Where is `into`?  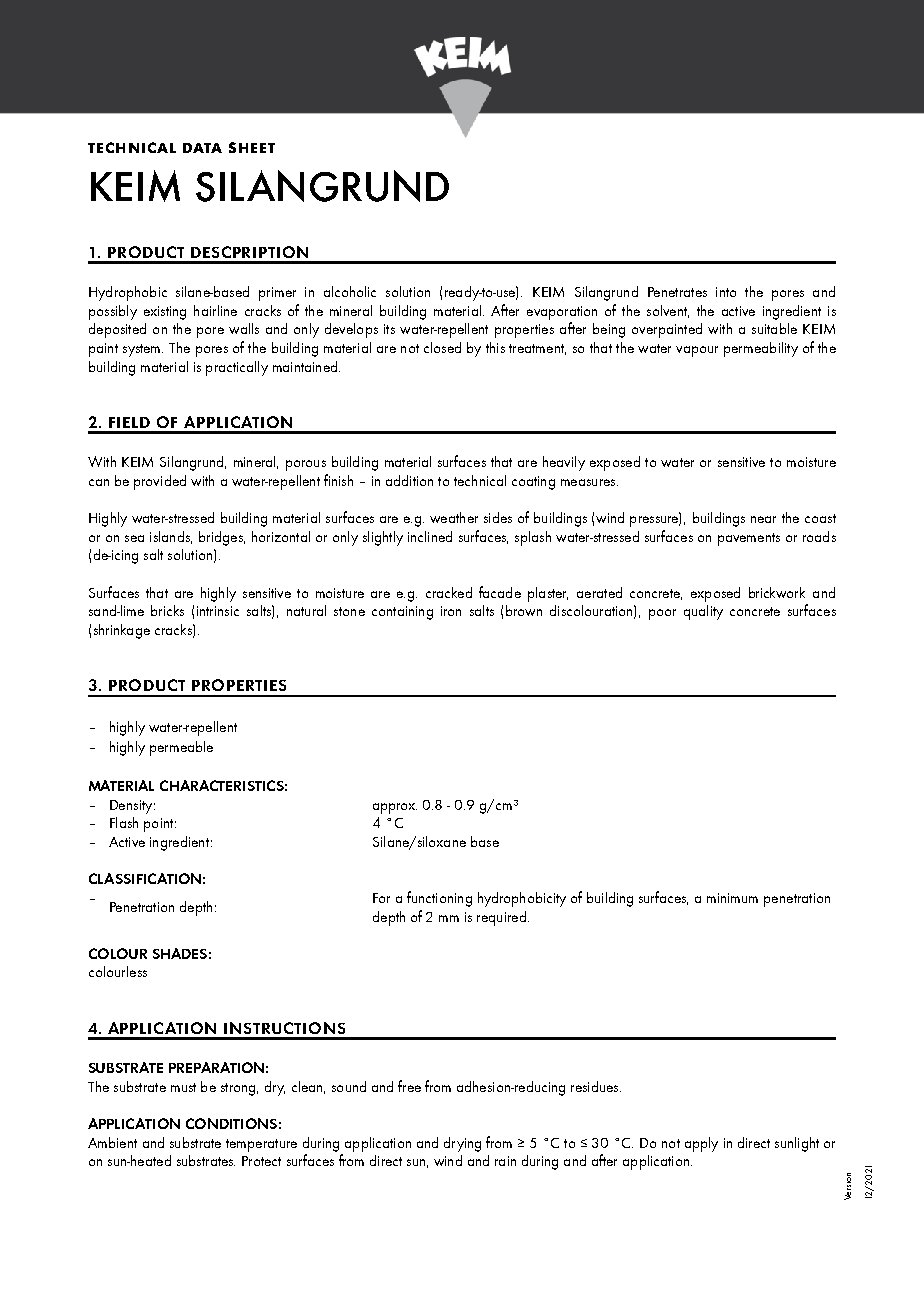 into is located at coordinates (726, 292).
